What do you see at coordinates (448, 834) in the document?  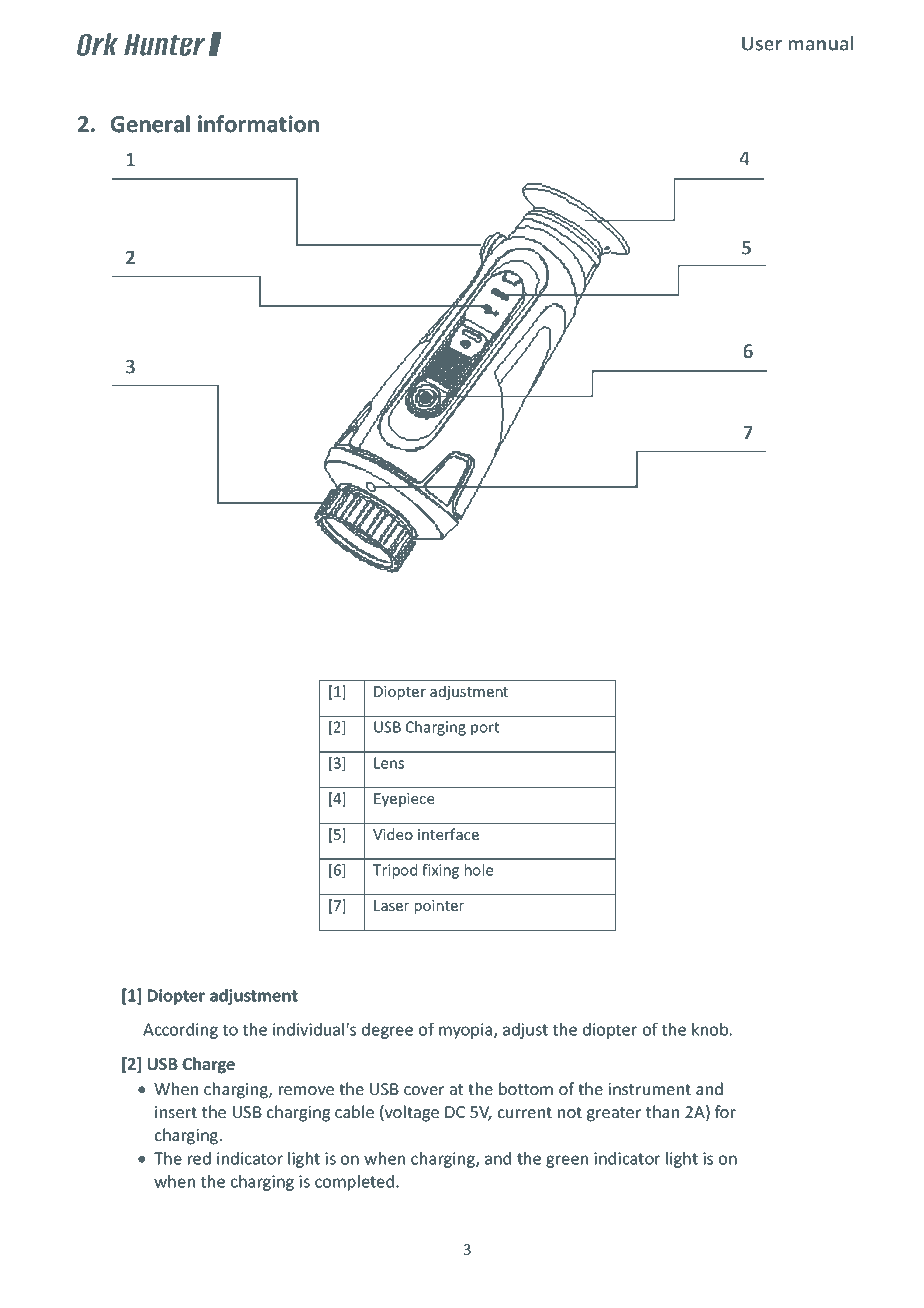 I see `interface` at bounding box center [448, 834].
